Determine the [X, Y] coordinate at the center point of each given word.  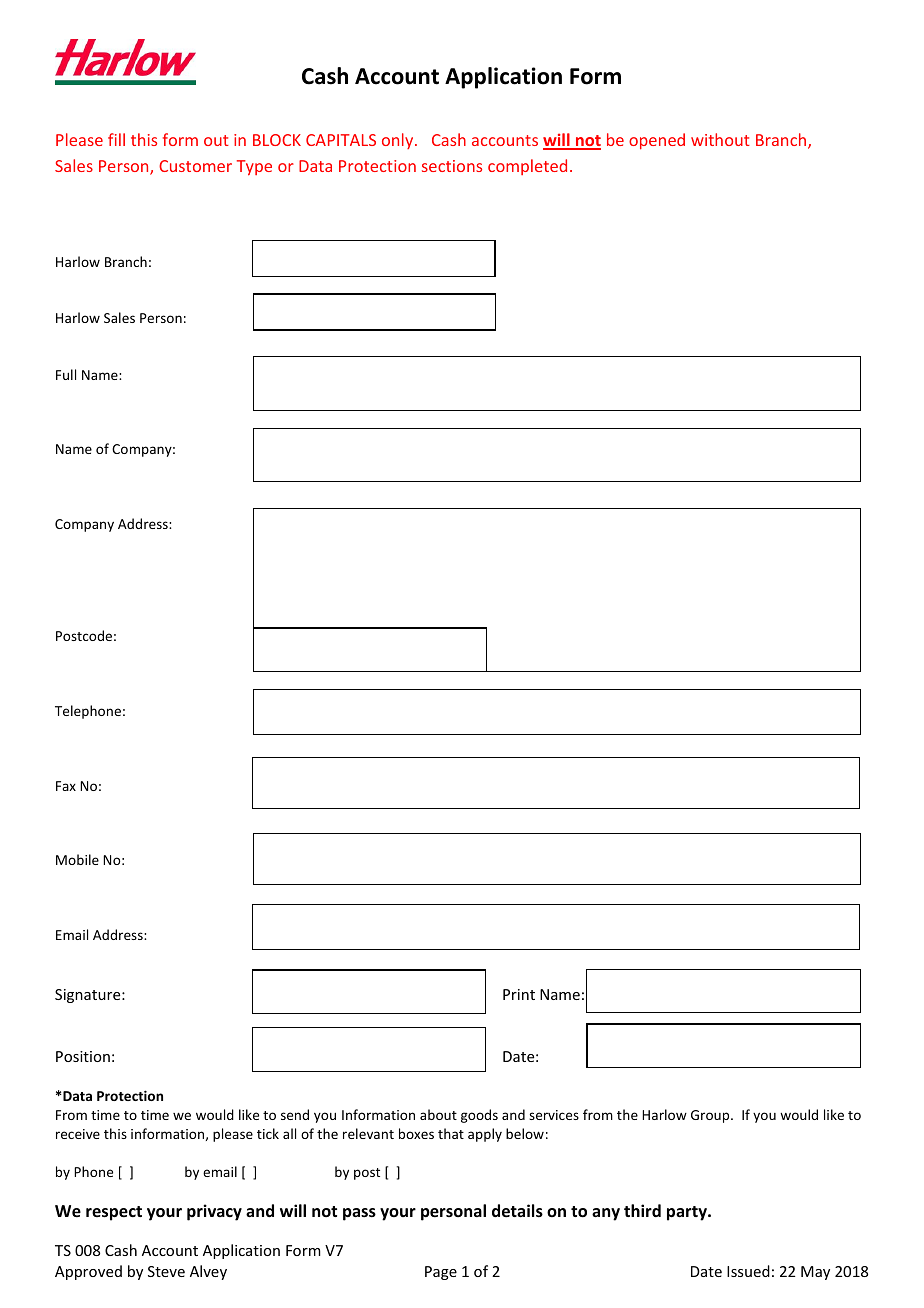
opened [657, 141]
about [438, 1114]
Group [711, 1116]
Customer [195, 166]
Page [441, 1273]
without [720, 139]
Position [83, 1056]
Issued [748, 1271]
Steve [166, 1271]
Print [519, 994]
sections [452, 166]
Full [66, 374]
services [554, 1115]
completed [527, 167]
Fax [66, 786]
